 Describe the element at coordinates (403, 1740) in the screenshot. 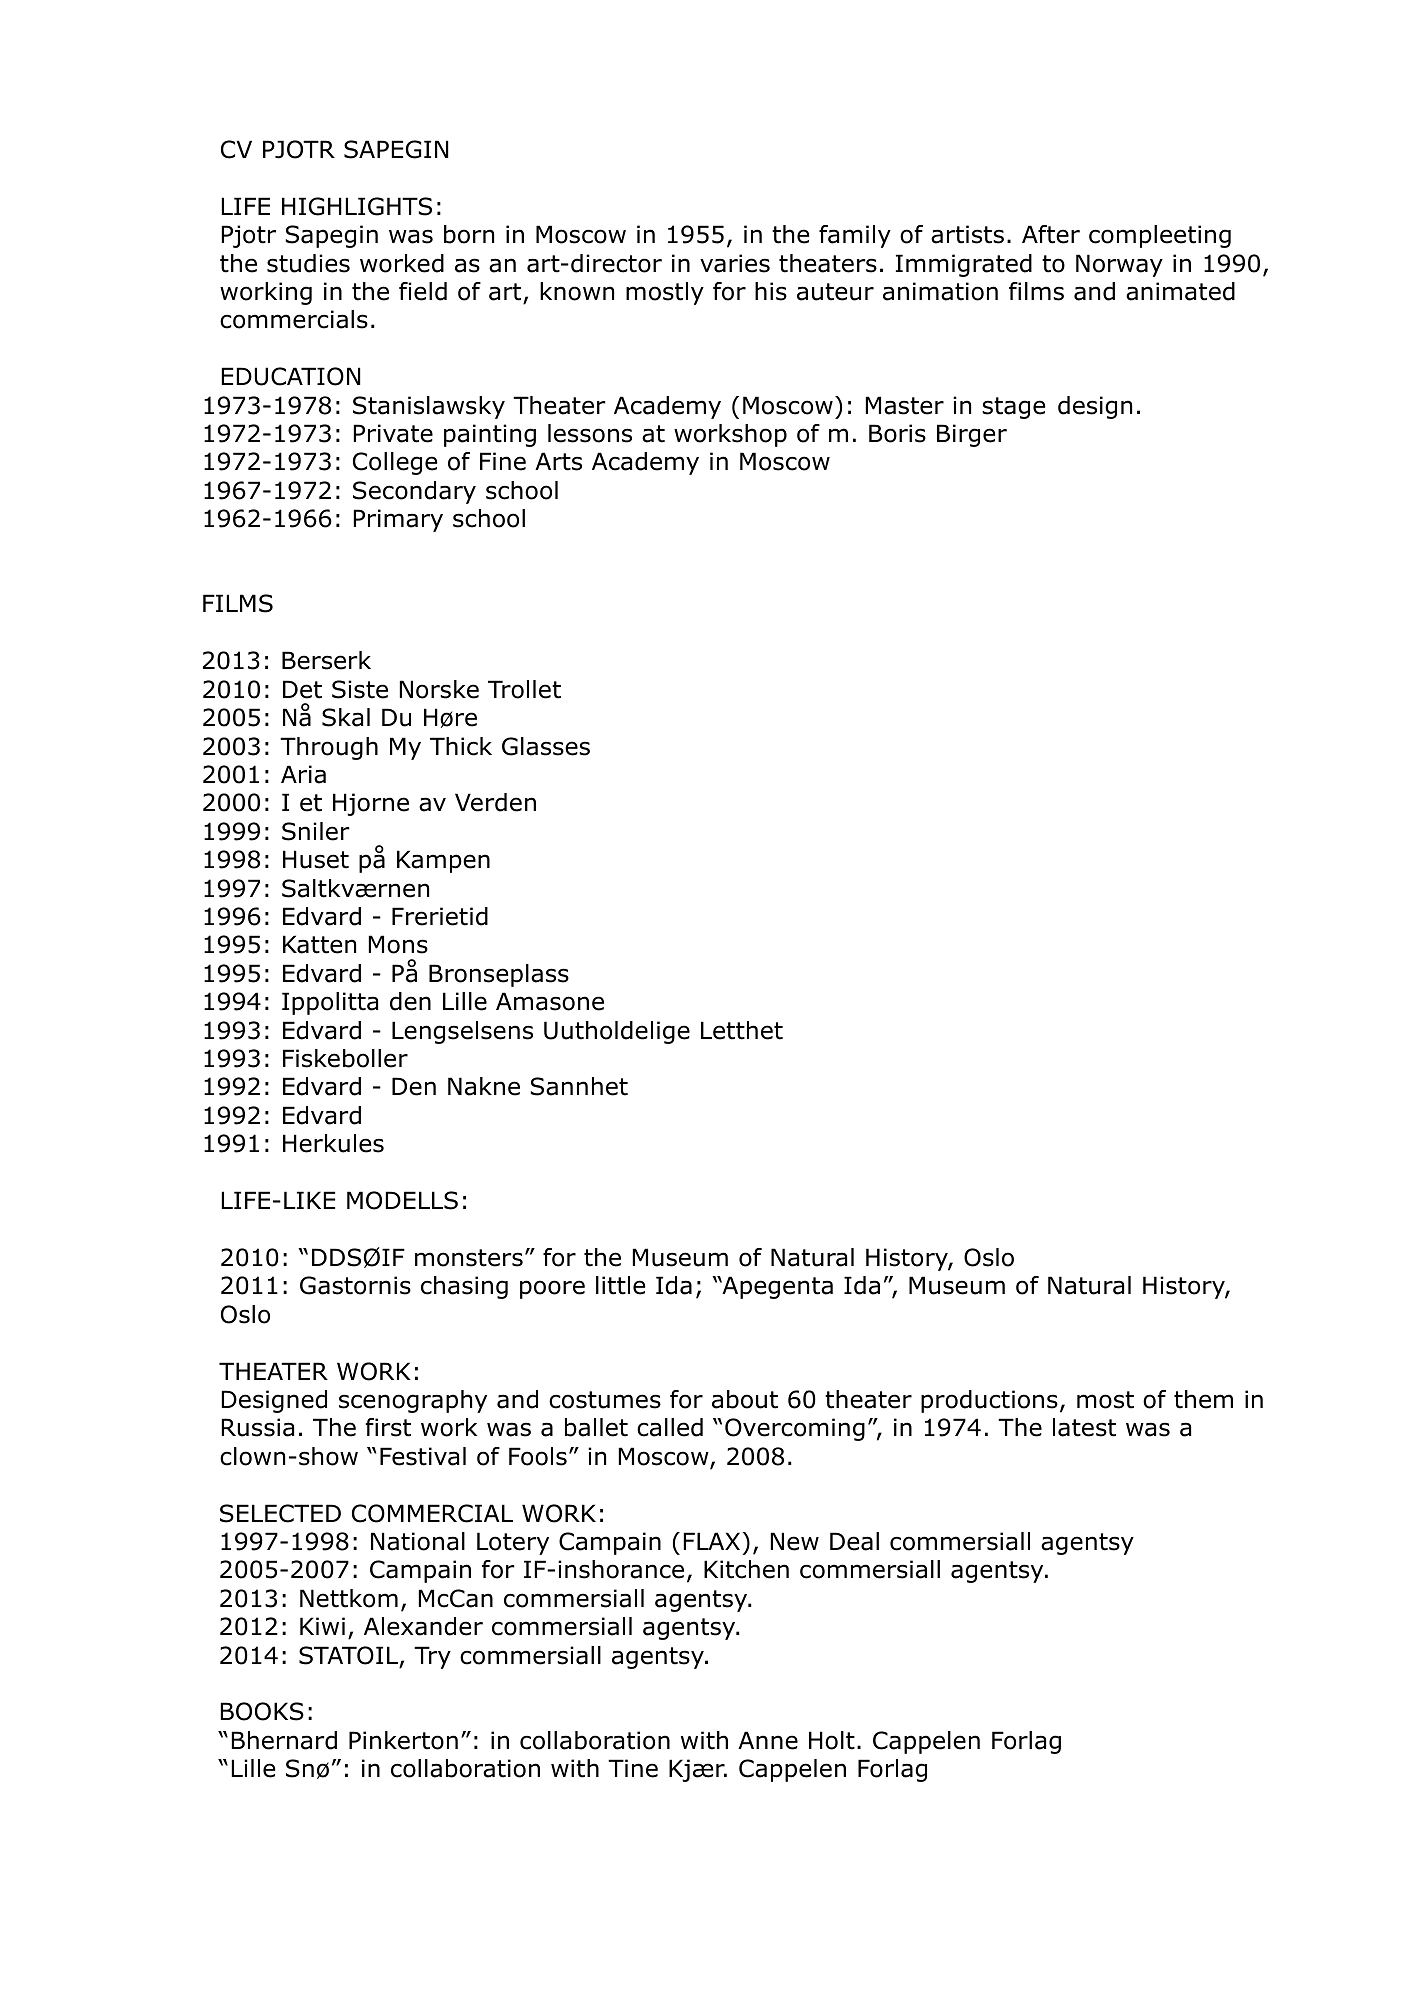

I see `Pinkerton` at that location.
